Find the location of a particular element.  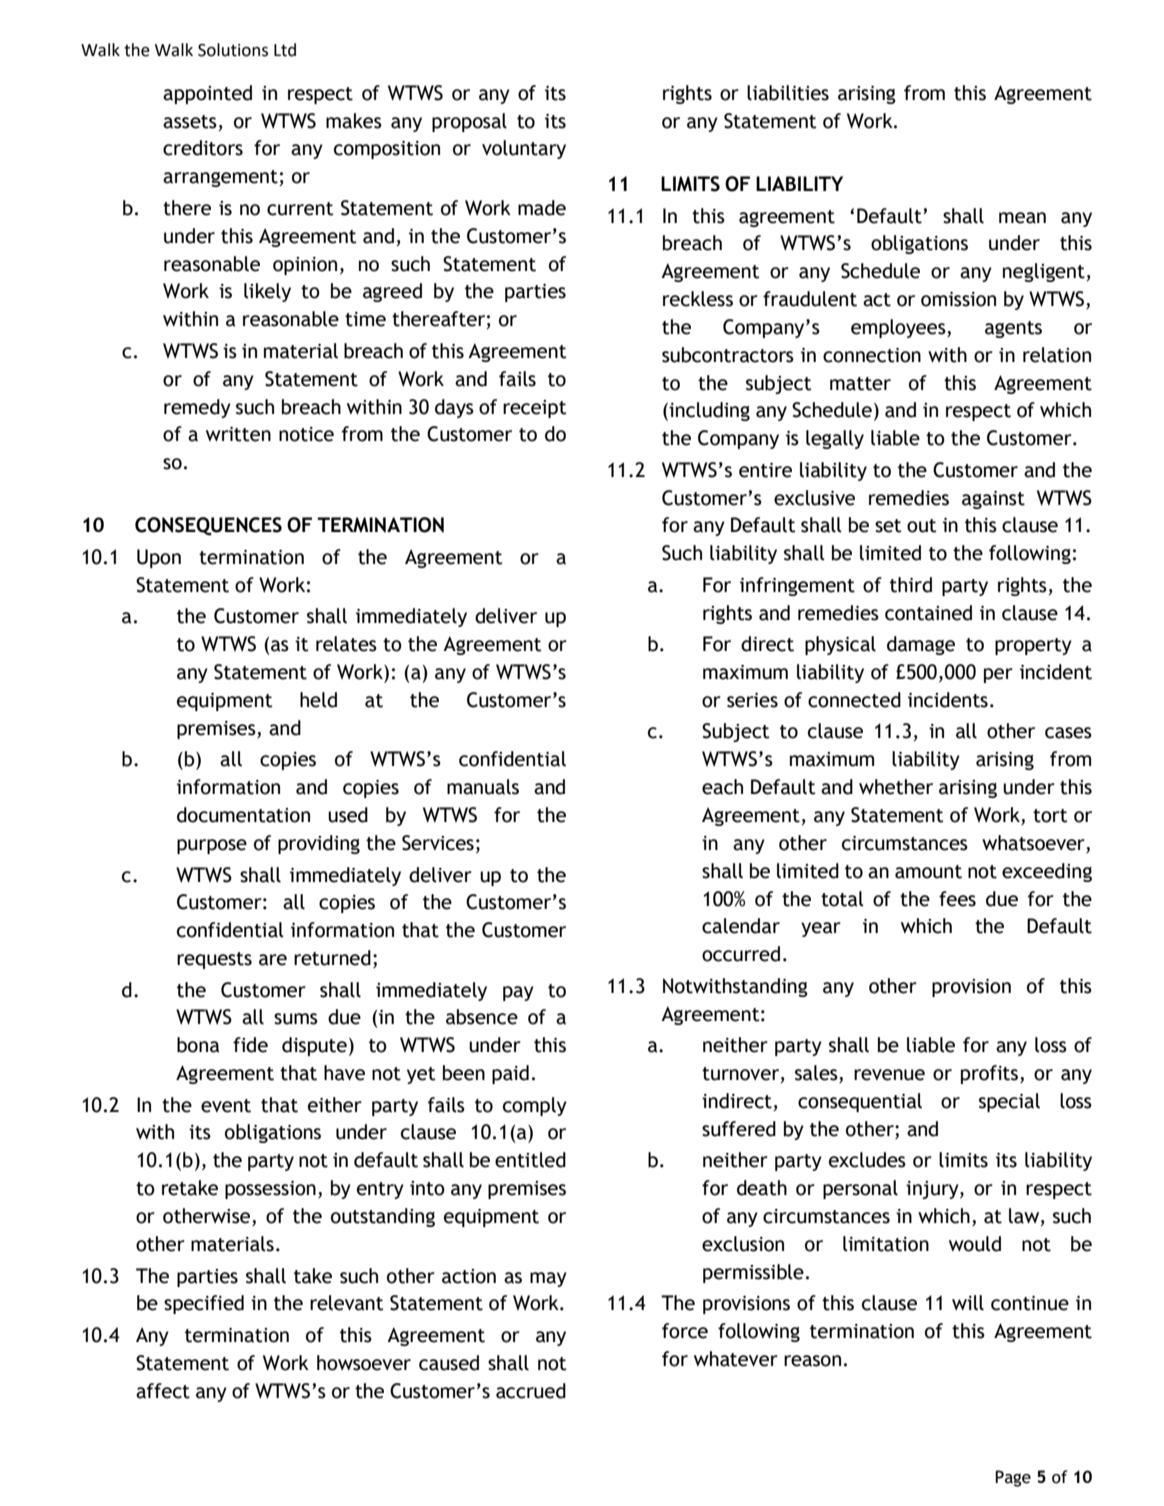

are is located at coordinates (273, 960).
